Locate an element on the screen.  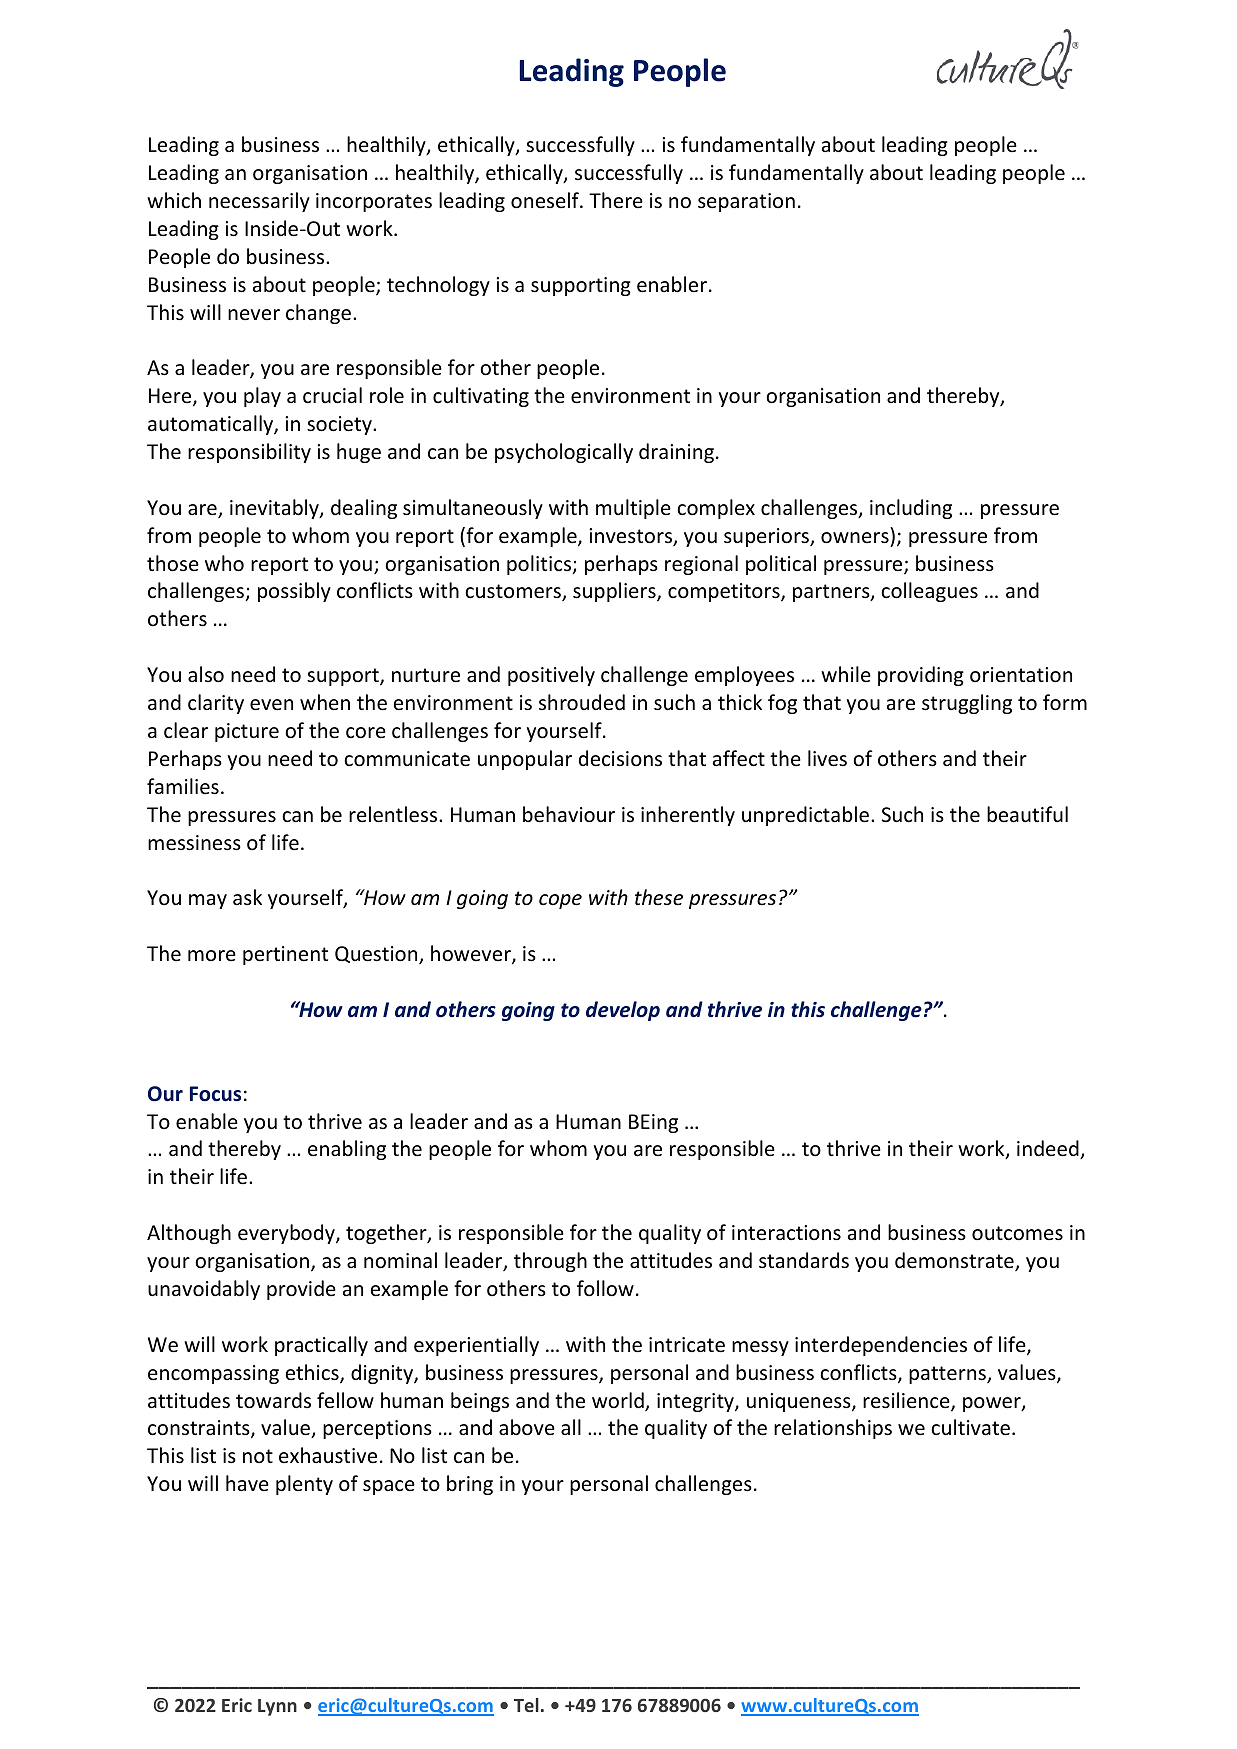
beautiful is located at coordinates (1027, 814).
